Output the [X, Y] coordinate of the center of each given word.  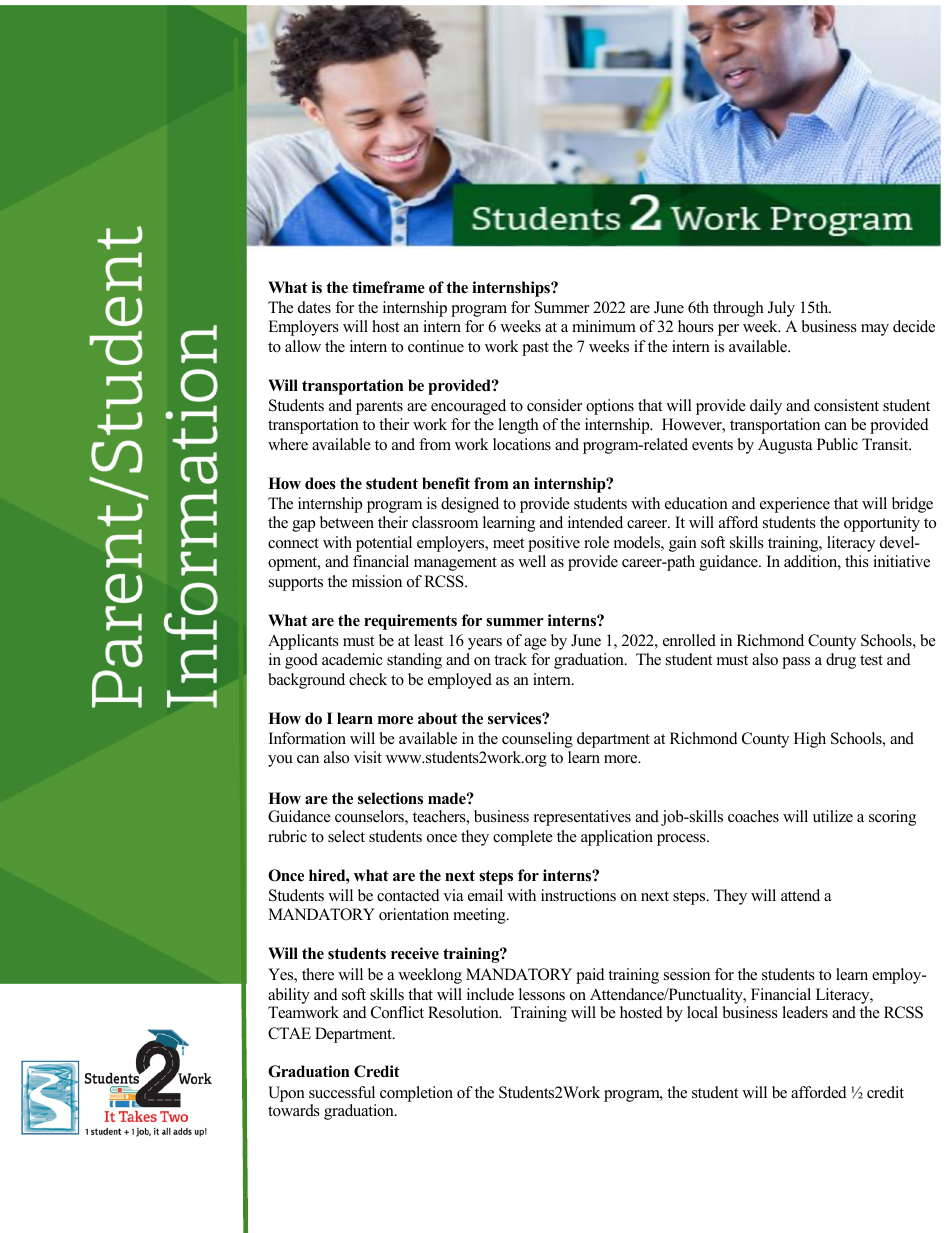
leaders [805, 1012]
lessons [542, 994]
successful [342, 1092]
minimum [604, 326]
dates [314, 307]
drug [841, 661]
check [368, 679]
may [875, 330]
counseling [537, 740]
